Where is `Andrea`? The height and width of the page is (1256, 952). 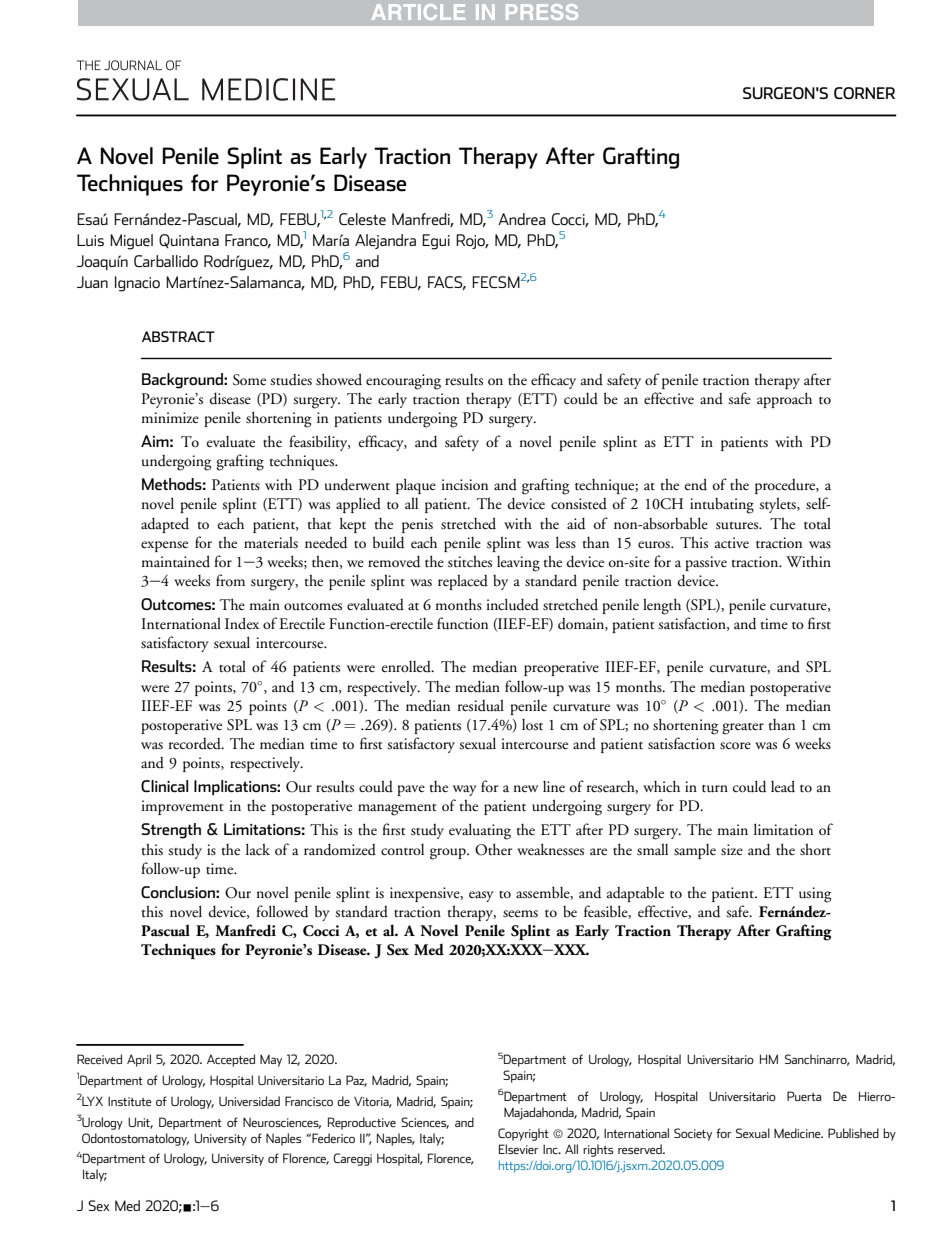
Andrea is located at coordinates (522, 219).
